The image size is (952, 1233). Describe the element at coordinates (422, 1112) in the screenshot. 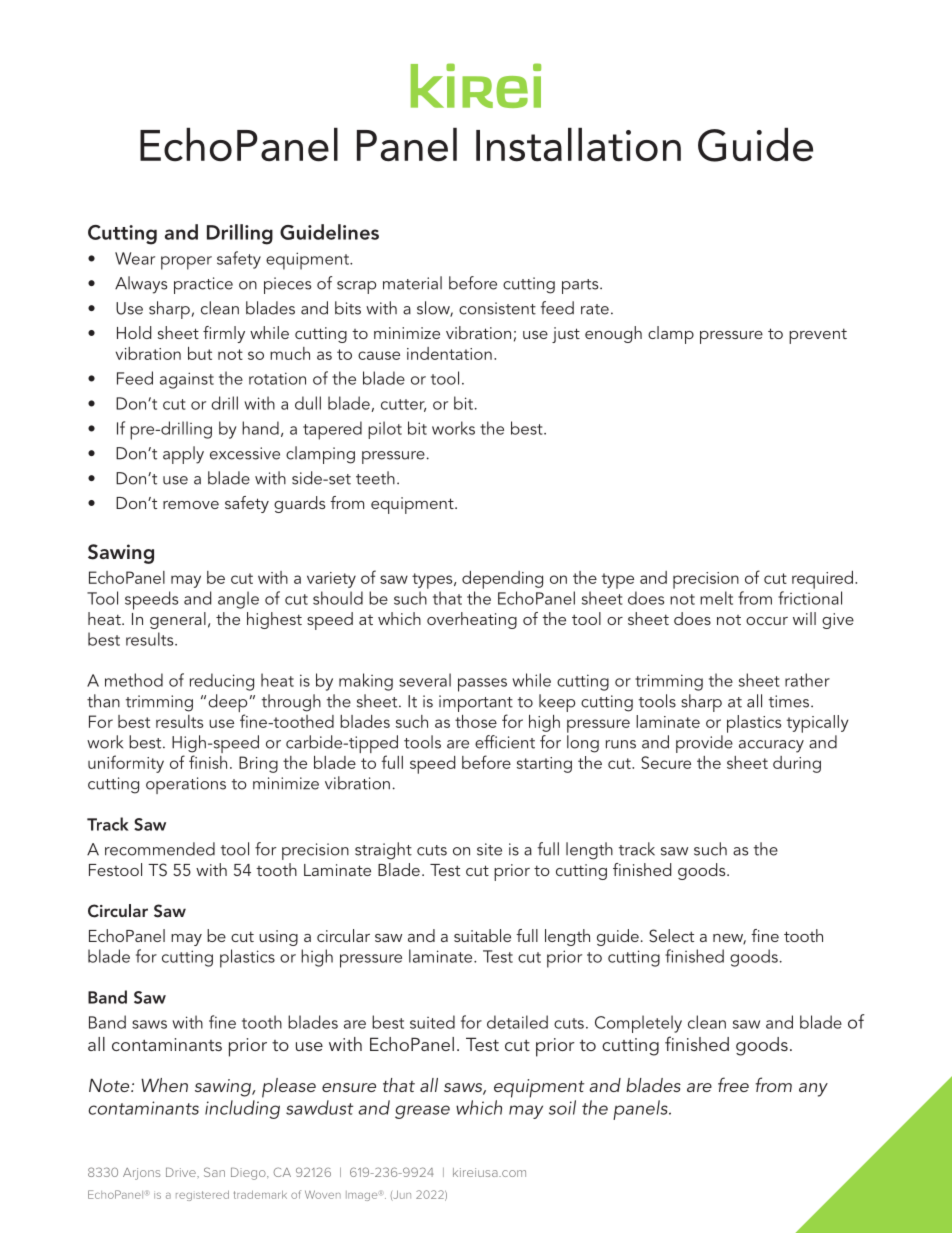

I see `grease` at that location.
